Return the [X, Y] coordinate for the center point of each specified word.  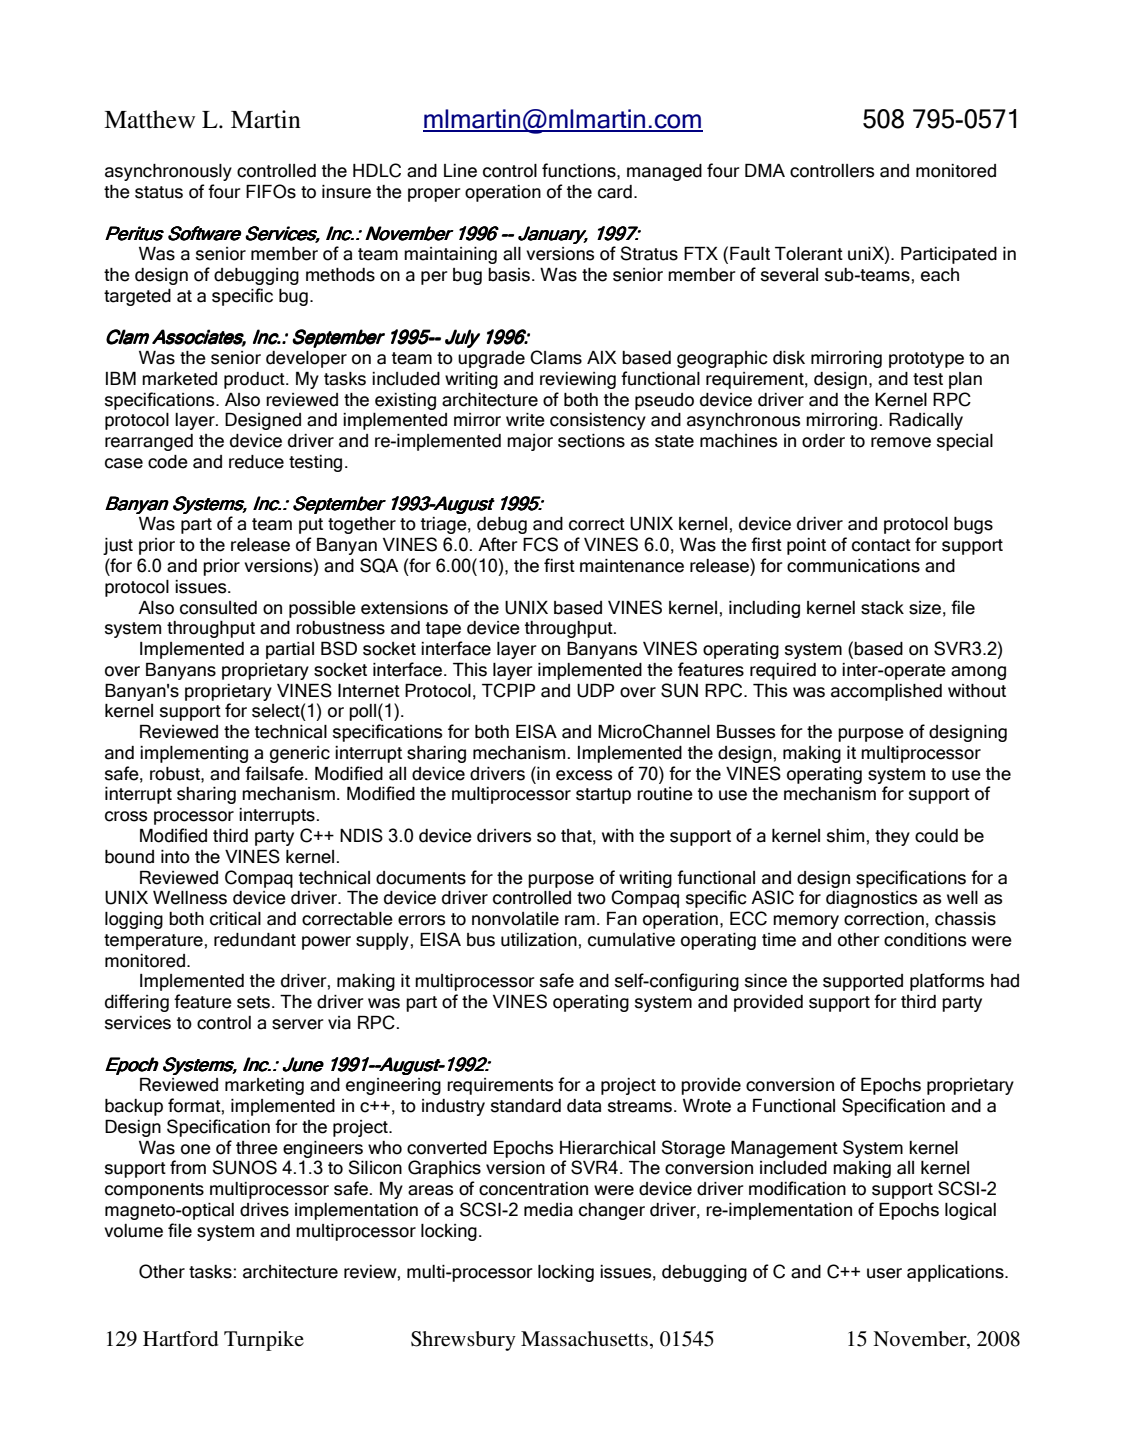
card [615, 192]
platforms [947, 982]
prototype [926, 360]
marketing [264, 1086]
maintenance [632, 566]
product [255, 380]
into [175, 857]
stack [882, 608]
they [892, 837]
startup [603, 796]
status [159, 192]
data [584, 1106]
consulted [218, 608]
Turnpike [264, 1341]
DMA [765, 170]
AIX [602, 357]
